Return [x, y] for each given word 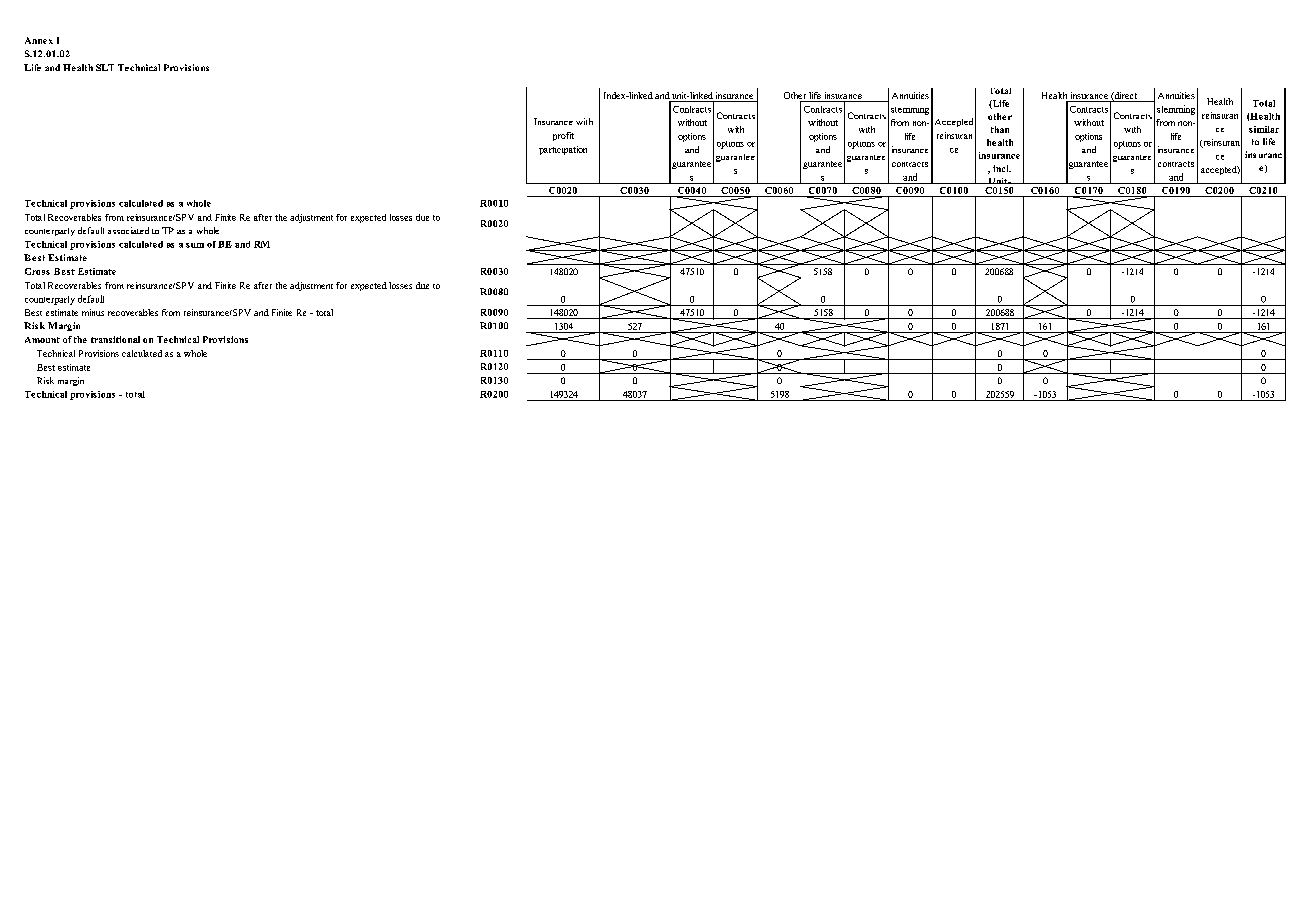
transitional [115, 339]
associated [128, 230]
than [1000, 129]
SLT [105, 67]
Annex [39, 40]
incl [1002, 168]
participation [563, 150]
